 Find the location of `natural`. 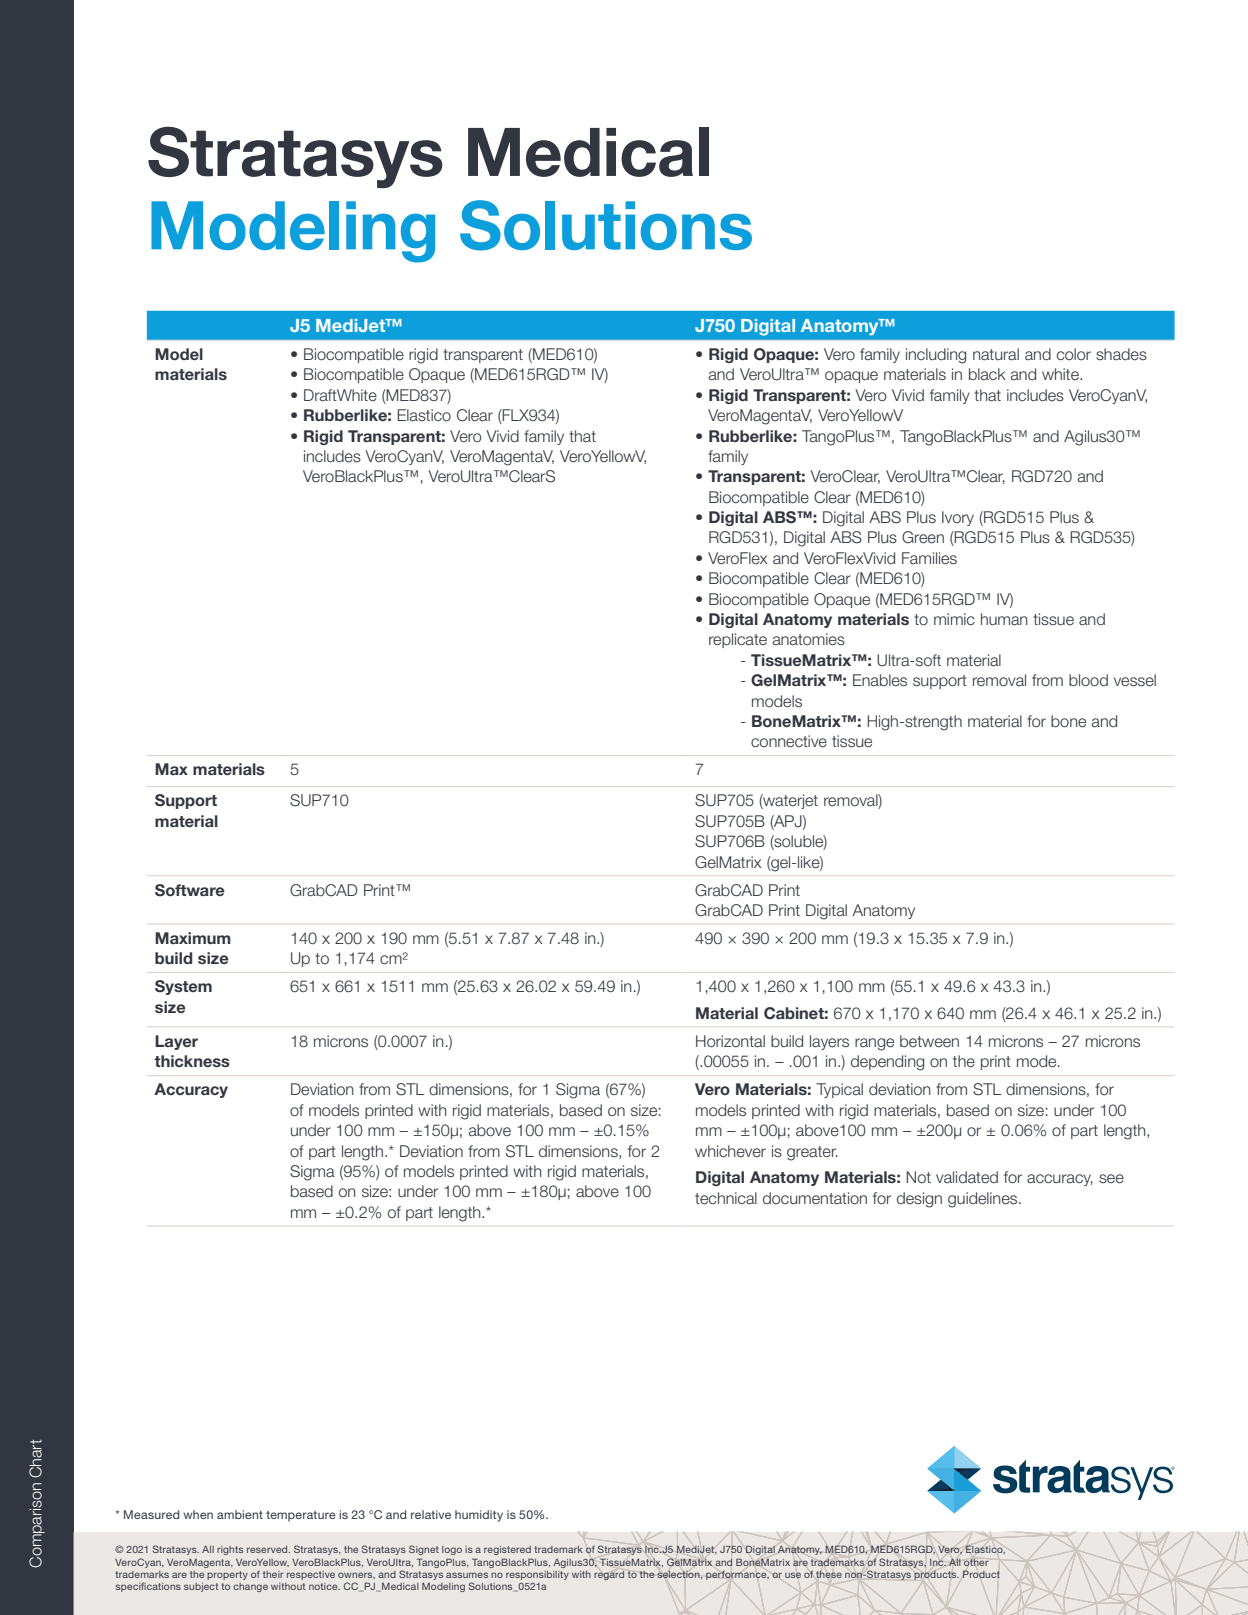

natural is located at coordinates (996, 354).
